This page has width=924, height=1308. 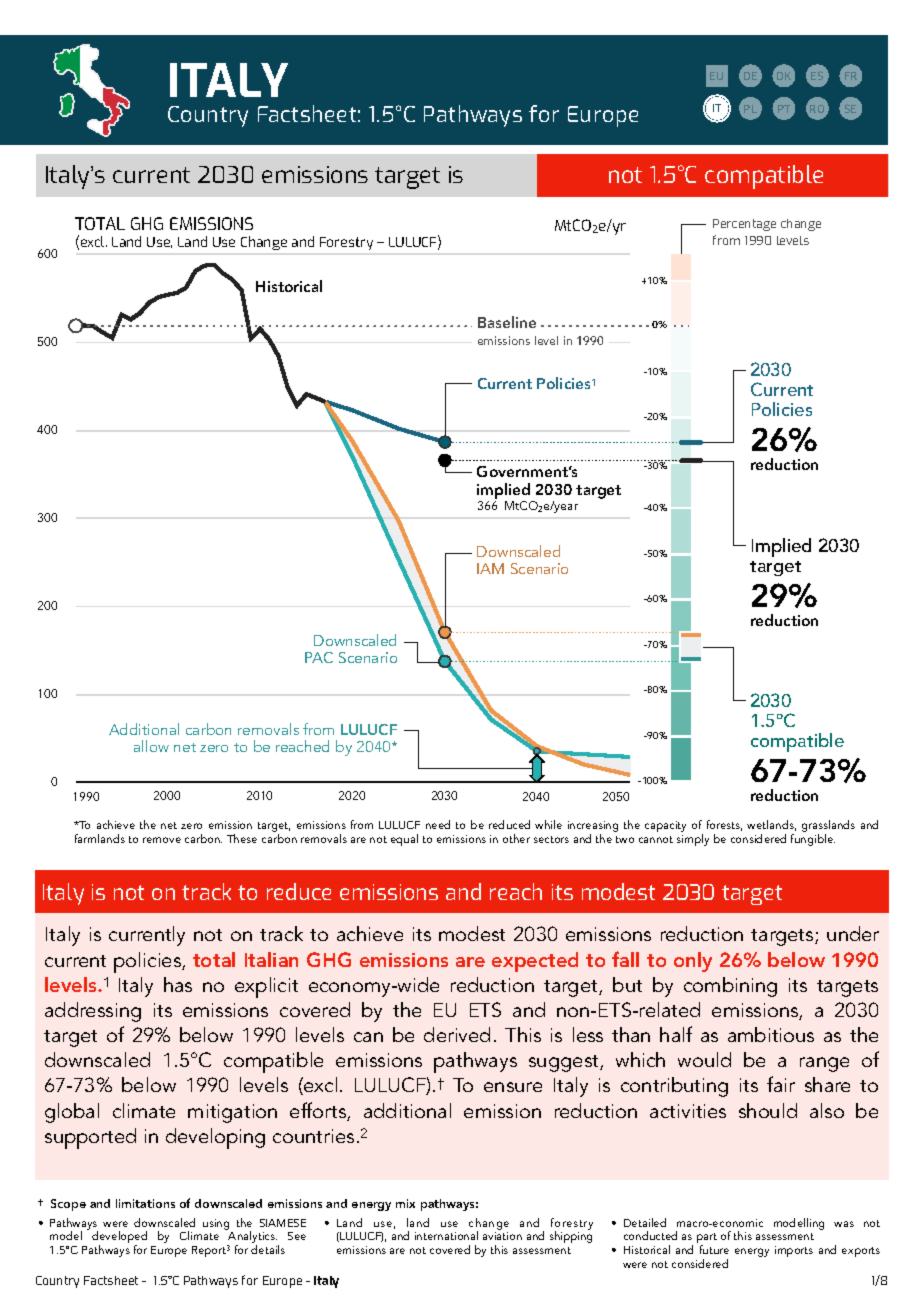 What do you see at coordinates (853, 933) in the page?
I see `under` at bounding box center [853, 933].
